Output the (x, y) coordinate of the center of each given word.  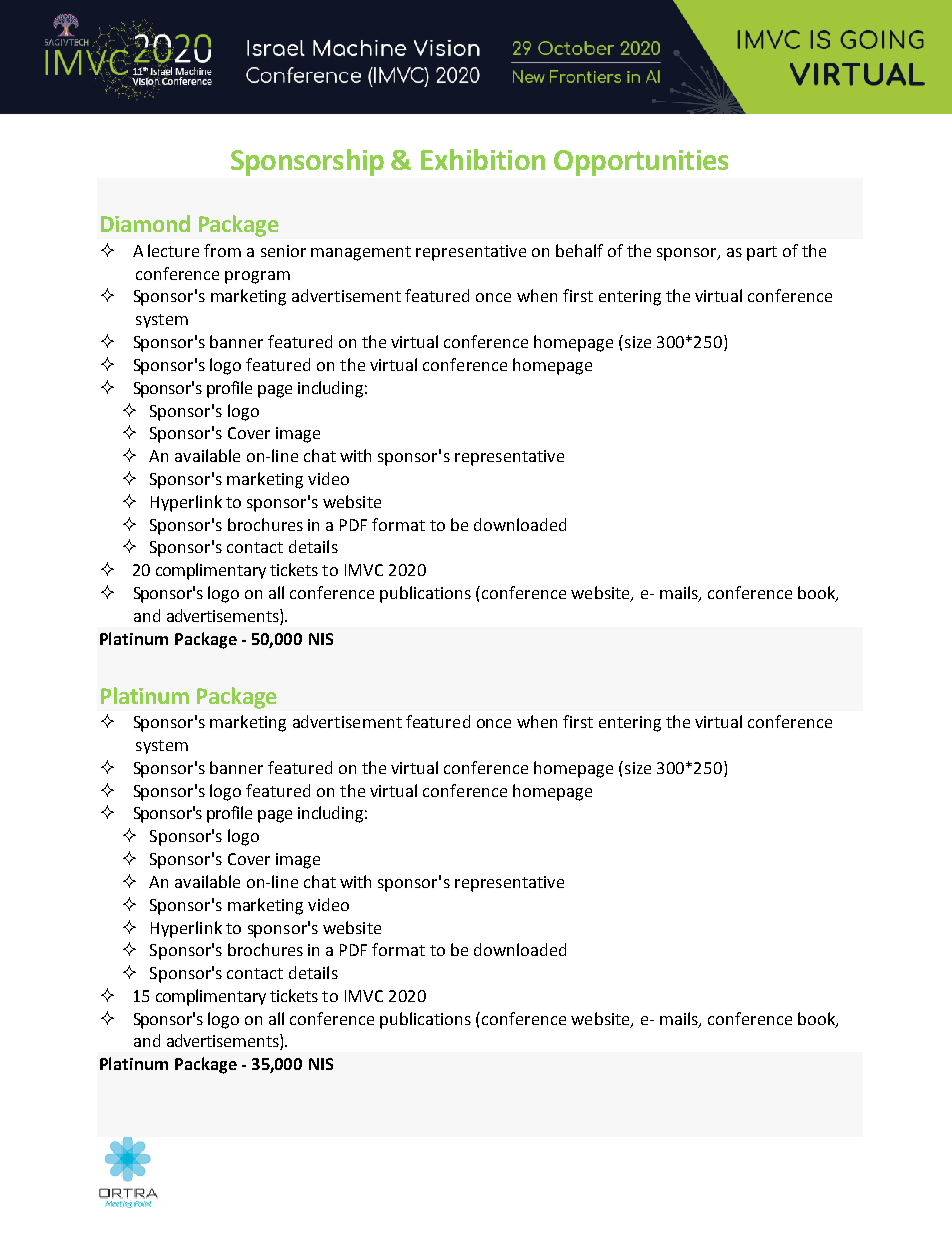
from (222, 250)
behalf (579, 250)
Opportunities (641, 163)
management (361, 253)
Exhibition (483, 159)
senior (283, 251)
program (257, 277)
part (762, 253)
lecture (173, 250)
